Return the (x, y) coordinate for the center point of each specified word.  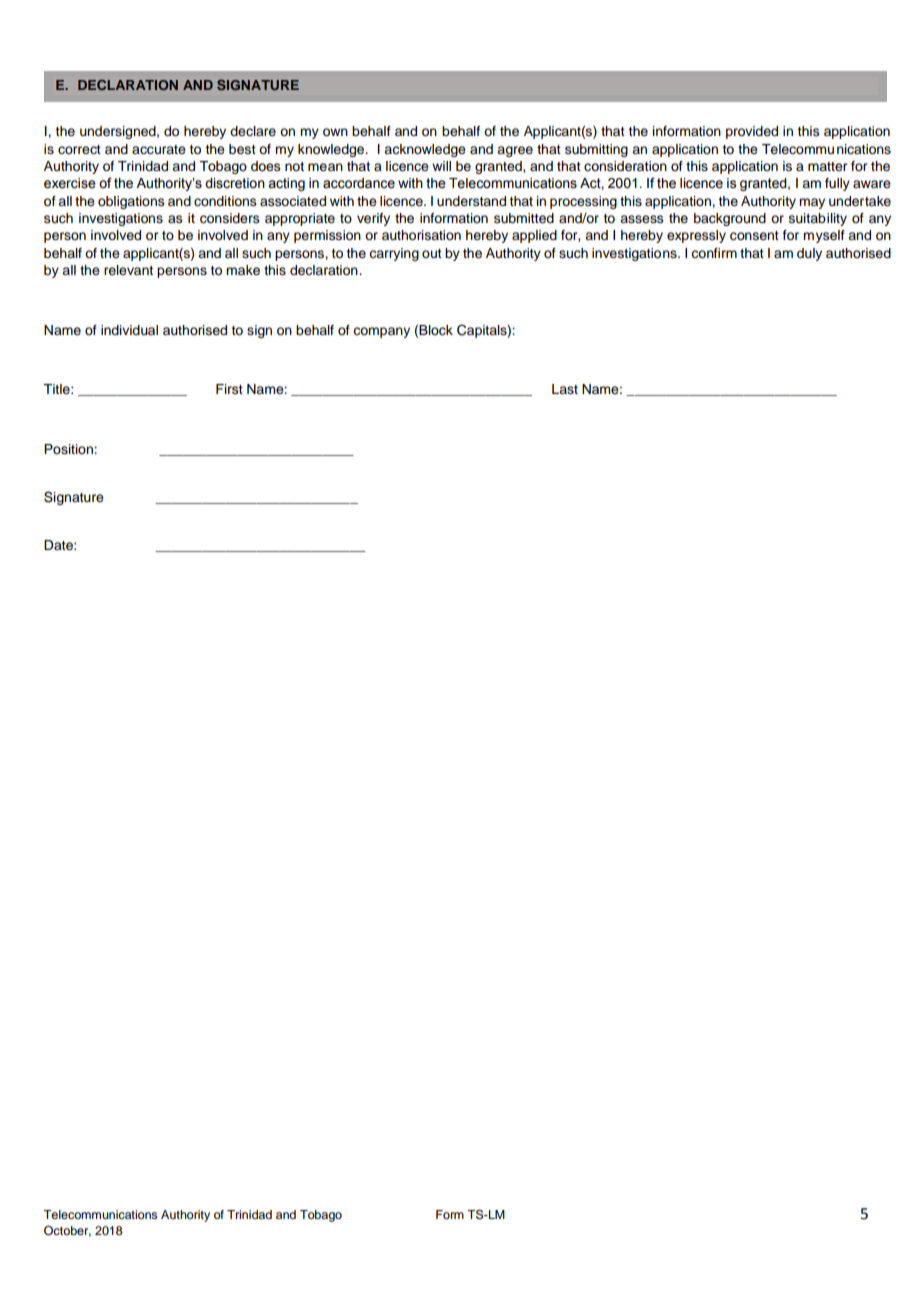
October (67, 1231)
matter (827, 166)
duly (809, 254)
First (229, 389)
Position (69, 449)
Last (565, 389)
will (441, 166)
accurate (159, 150)
